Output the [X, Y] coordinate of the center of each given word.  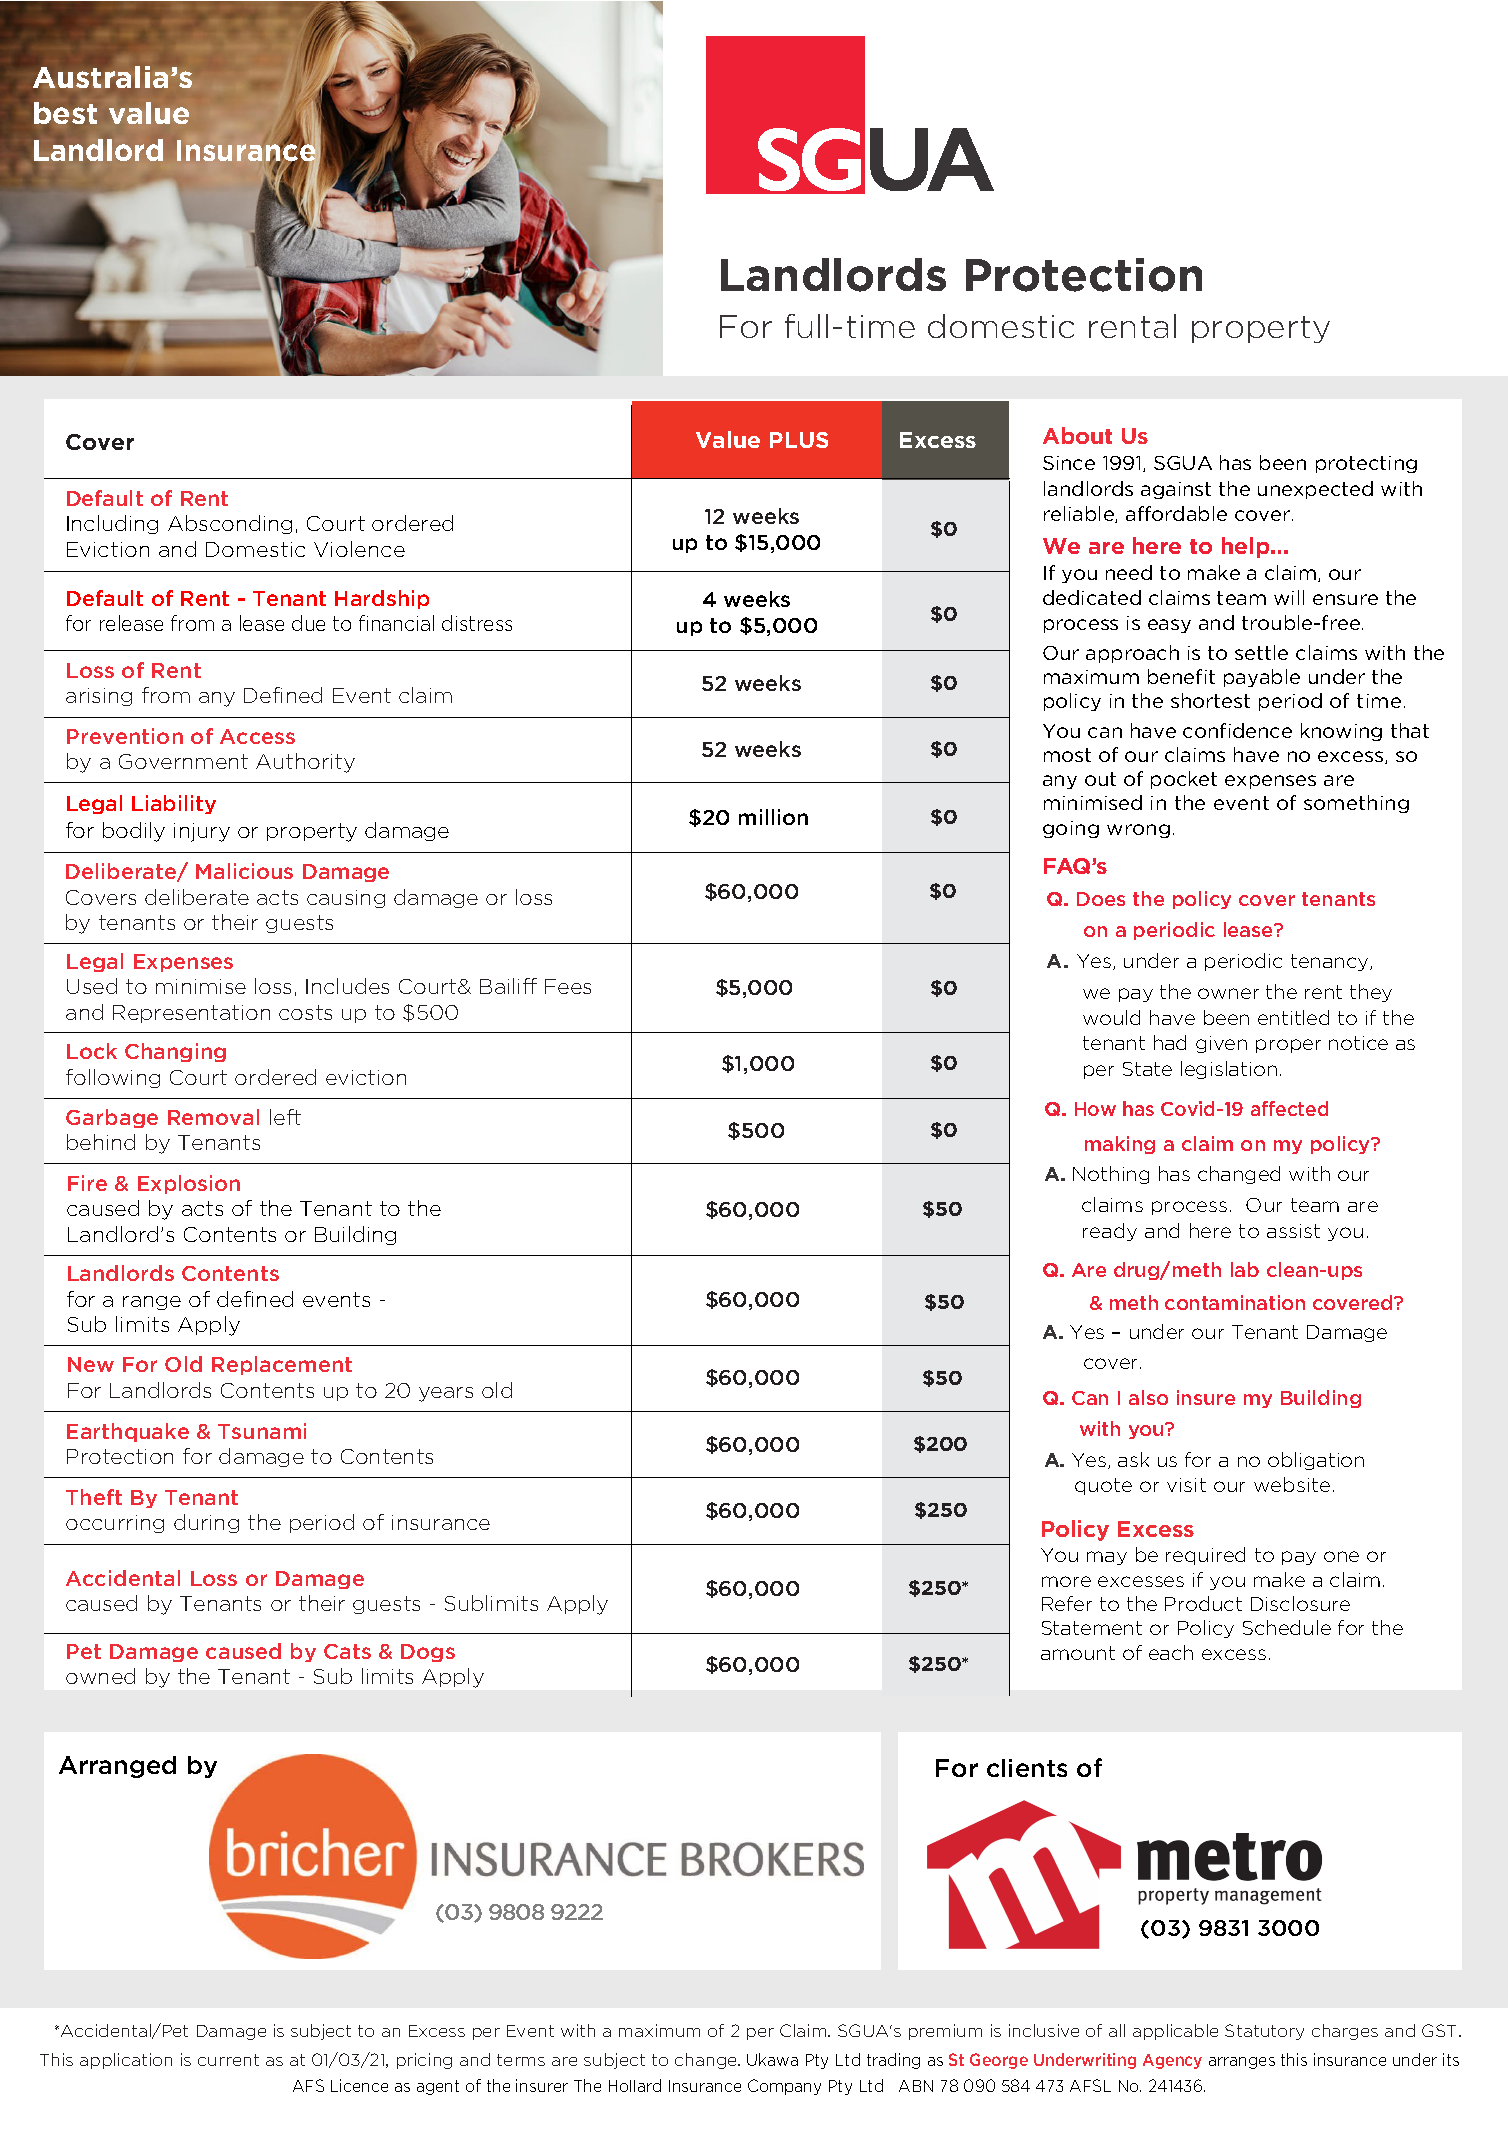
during [206, 1523]
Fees [568, 986]
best [65, 113]
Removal [213, 1117]
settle [1261, 652]
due [308, 623]
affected [1289, 1108]
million [773, 817]
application [126, 2061]
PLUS [799, 440]
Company [784, 2087]
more [1066, 1581]
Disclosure [1300, 1603]
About [1077, 435]
